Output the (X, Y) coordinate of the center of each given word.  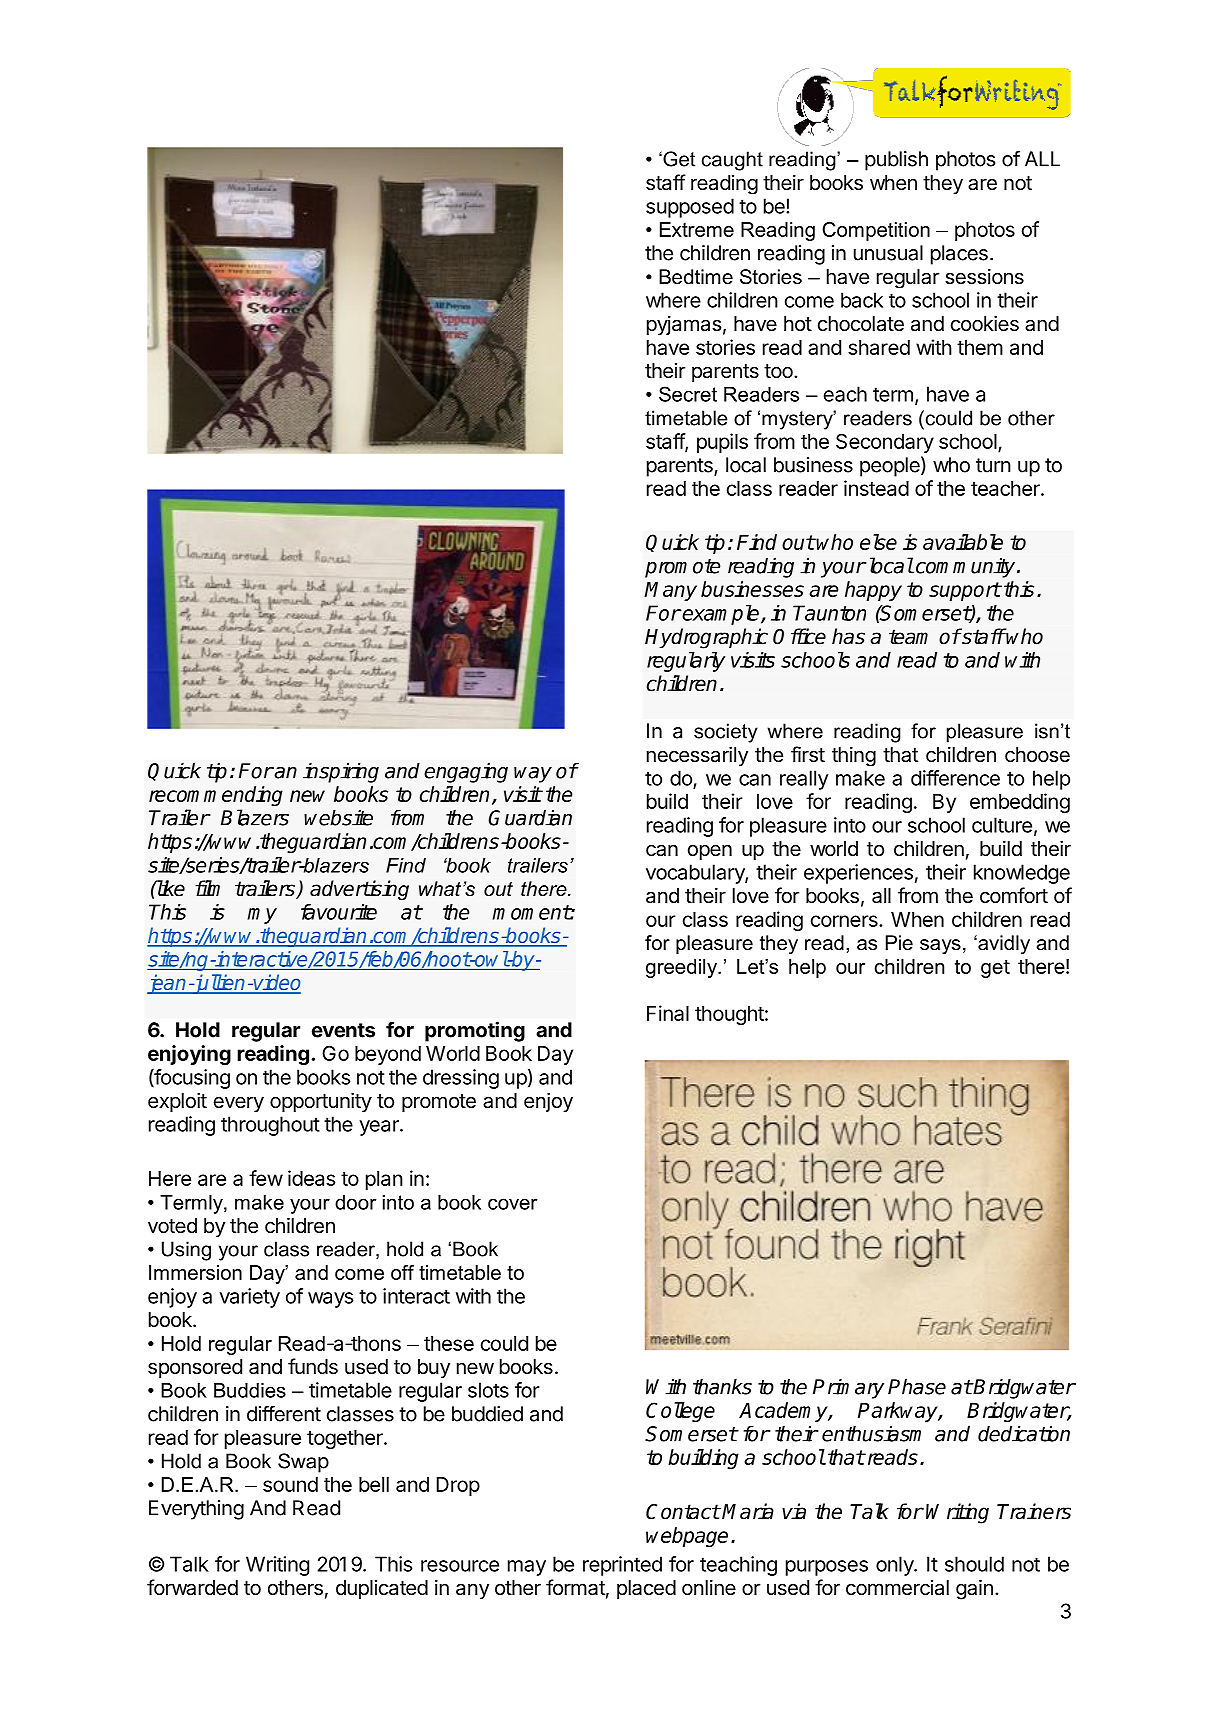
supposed (690, 208)
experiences (858, 874)
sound (290, 1484)
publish (896, 161)
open (710, 852)
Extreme (697, 229)
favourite (339, 912)
